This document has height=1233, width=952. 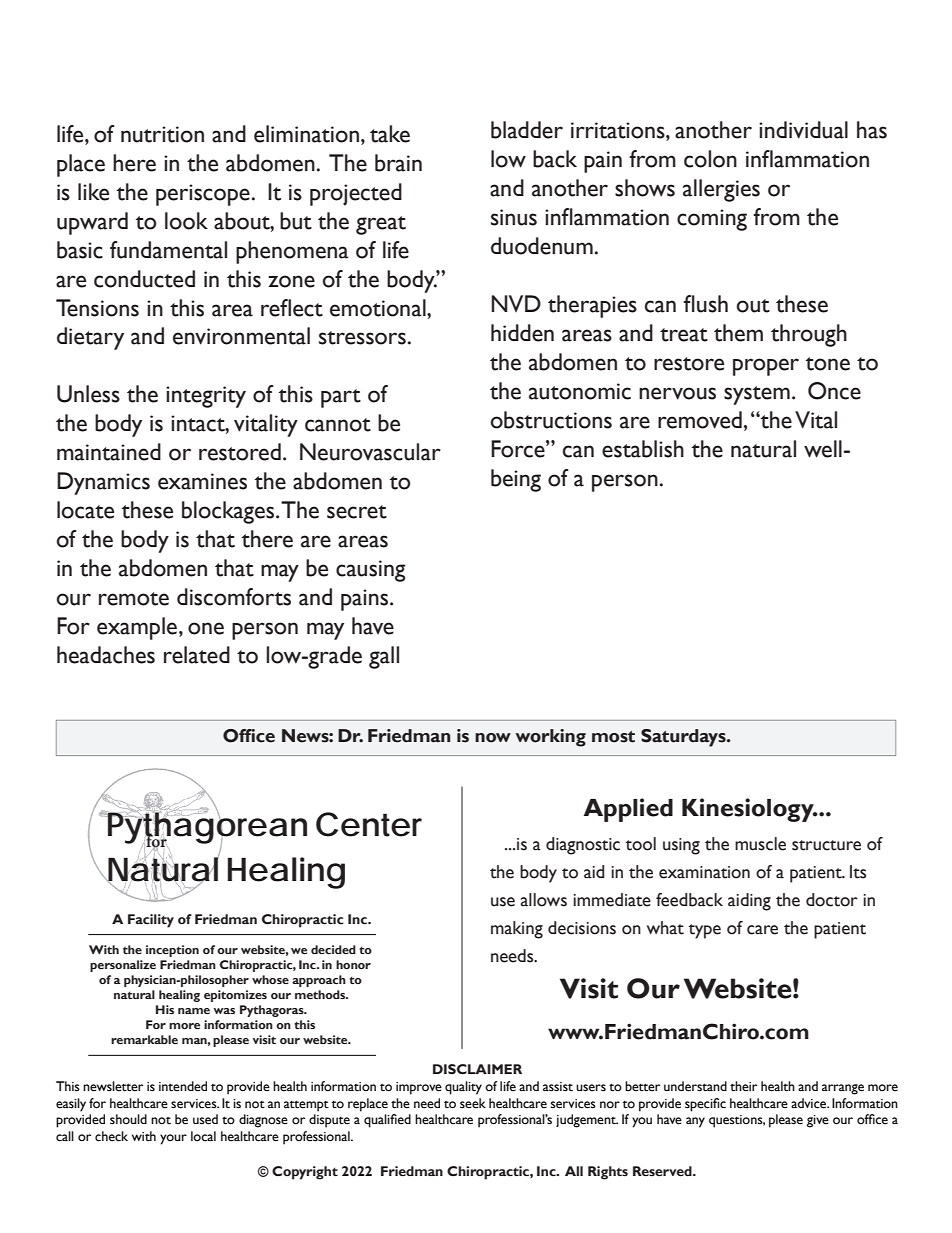 What do you see at coordinates (202, 481) in the document?
I see `examines` at bounding box center [202, 481].
